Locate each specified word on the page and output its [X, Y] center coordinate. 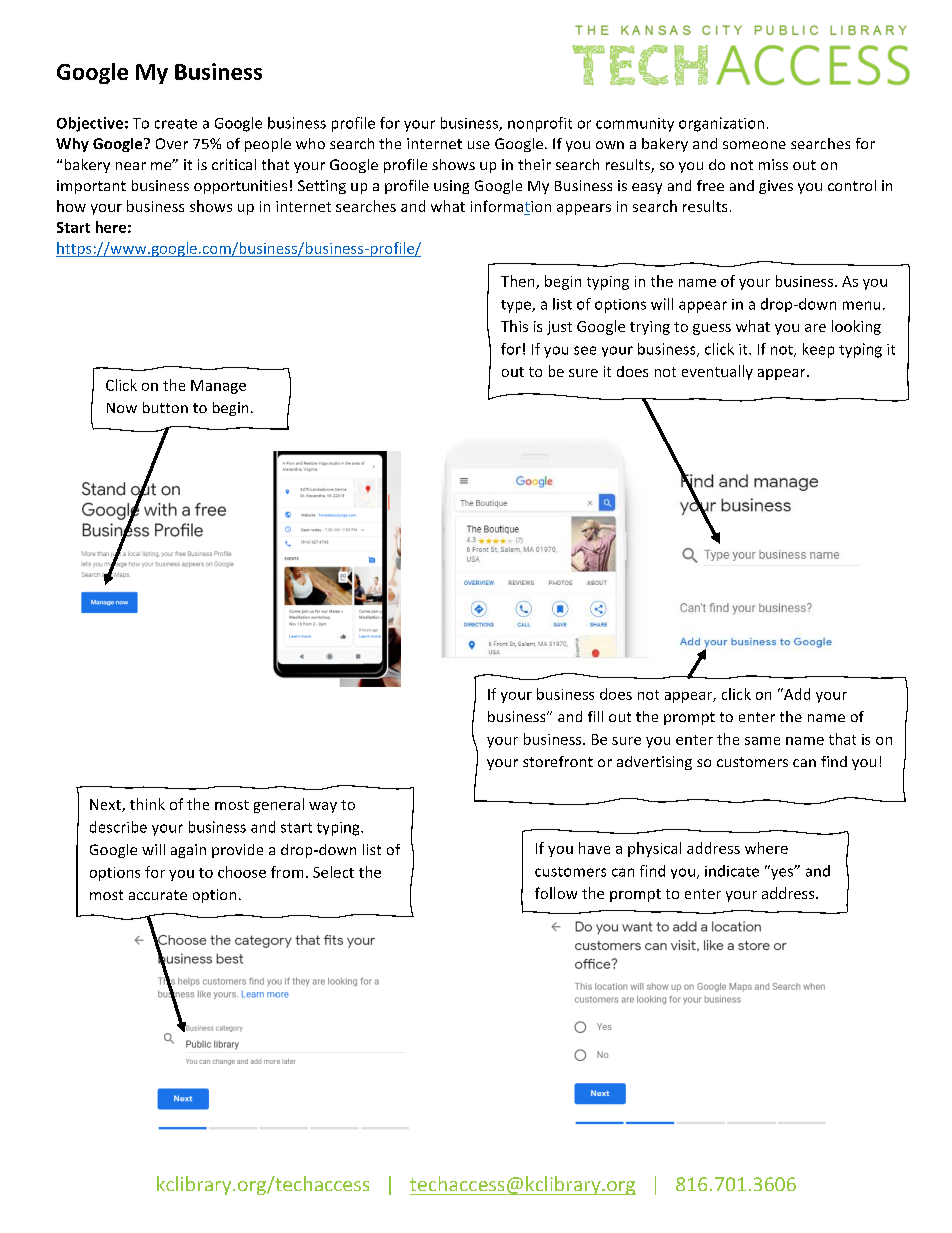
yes [782, 873]
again [188, 851]
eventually [717, 372]
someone [754, 145]
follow [556, 893]
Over [172, 143]
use [479, 145]
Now [122, 408]
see [585, 350]
